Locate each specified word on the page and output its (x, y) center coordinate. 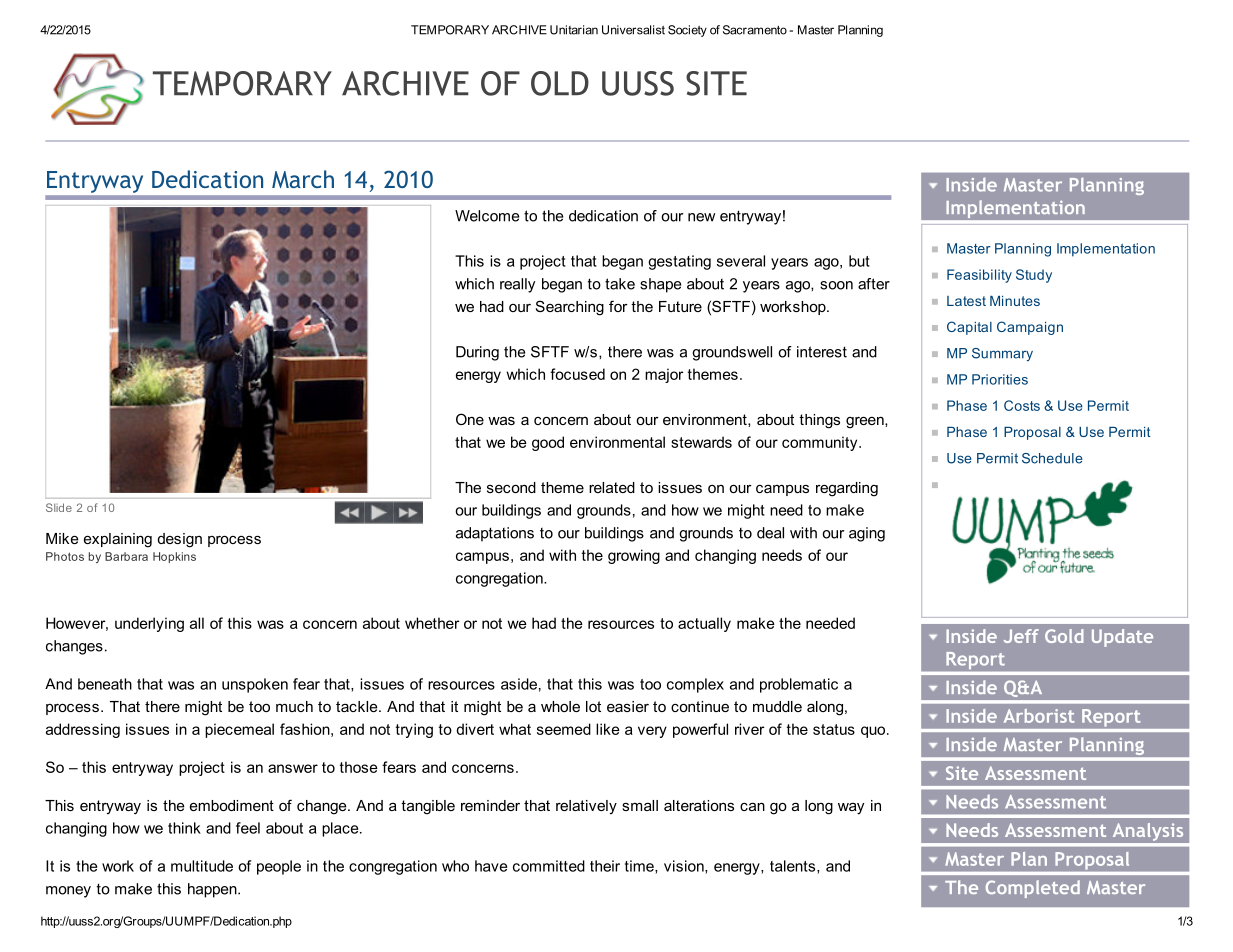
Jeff (1021, 636)
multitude (202, 866)
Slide (59, 507)
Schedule (1052, 458)
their (605, 866)
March (303, 179)
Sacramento (755, 30)
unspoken (255, 685)
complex (695, 685)
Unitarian (574, 30)
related (612, 487)
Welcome (487, 216)
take (620, 284)
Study (1034, 276)
